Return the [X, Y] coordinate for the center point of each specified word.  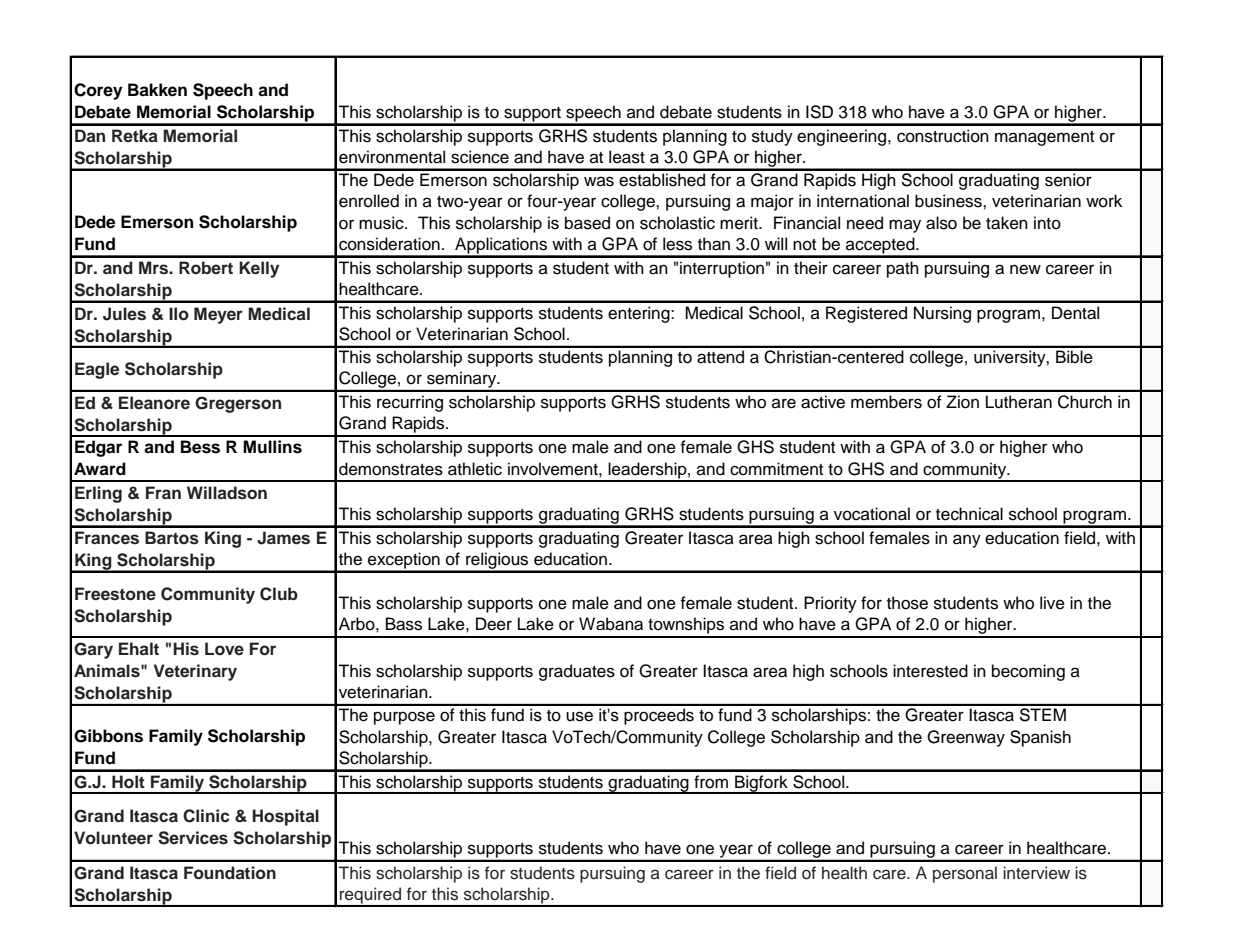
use [579, 716]
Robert [206, 268]
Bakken [157, 90]
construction [943, 136]
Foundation [230, 873]
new [1025, 269]
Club [279, 594]
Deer [494, 624]
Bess [200, 447]
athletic [475, 469]
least [627, 157]
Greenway [966, 738]
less [677, 244]
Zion [962, 402]
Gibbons [108, 736]
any [967, 541]
